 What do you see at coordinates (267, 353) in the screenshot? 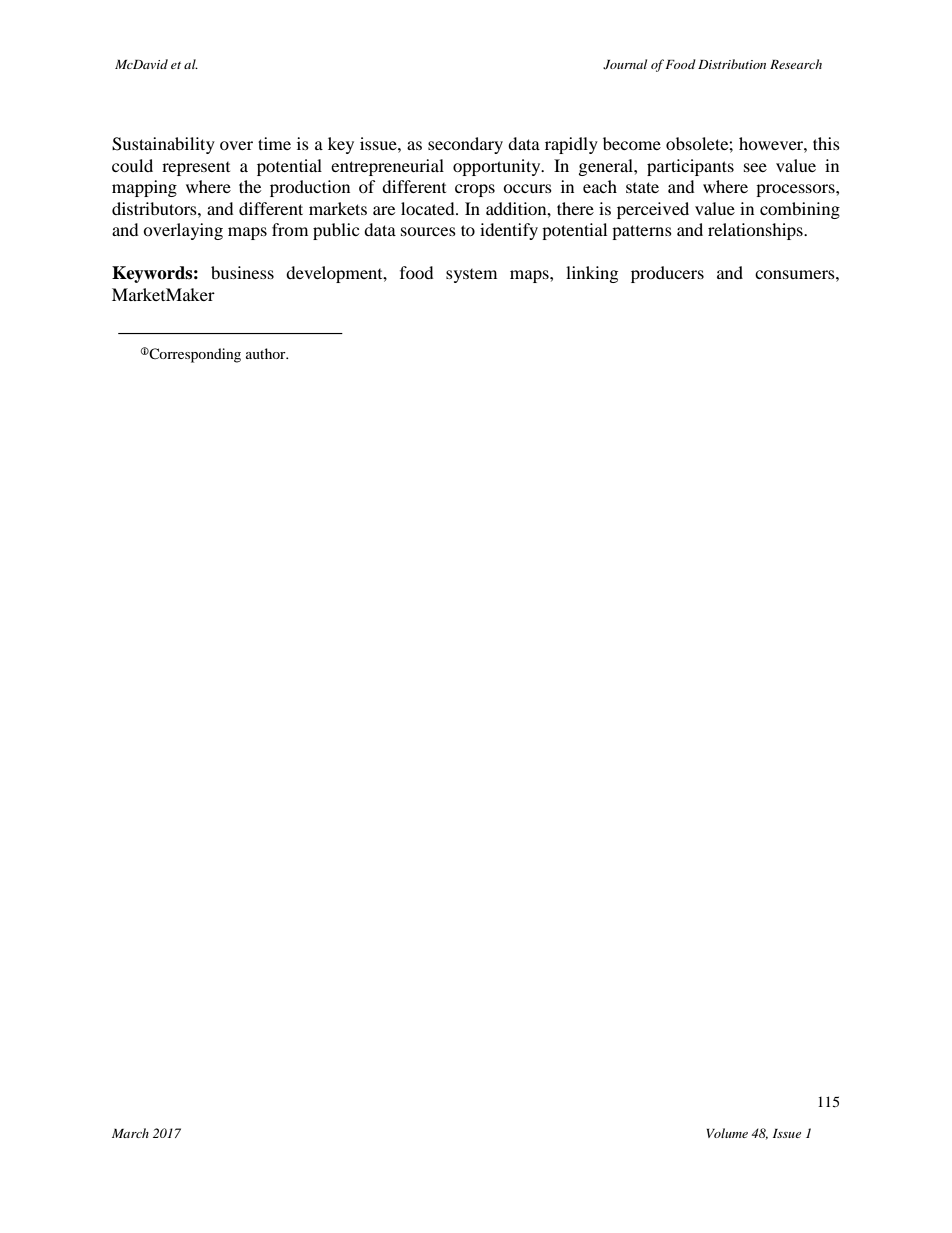
I see `author` at bounding box center [267, 353].
